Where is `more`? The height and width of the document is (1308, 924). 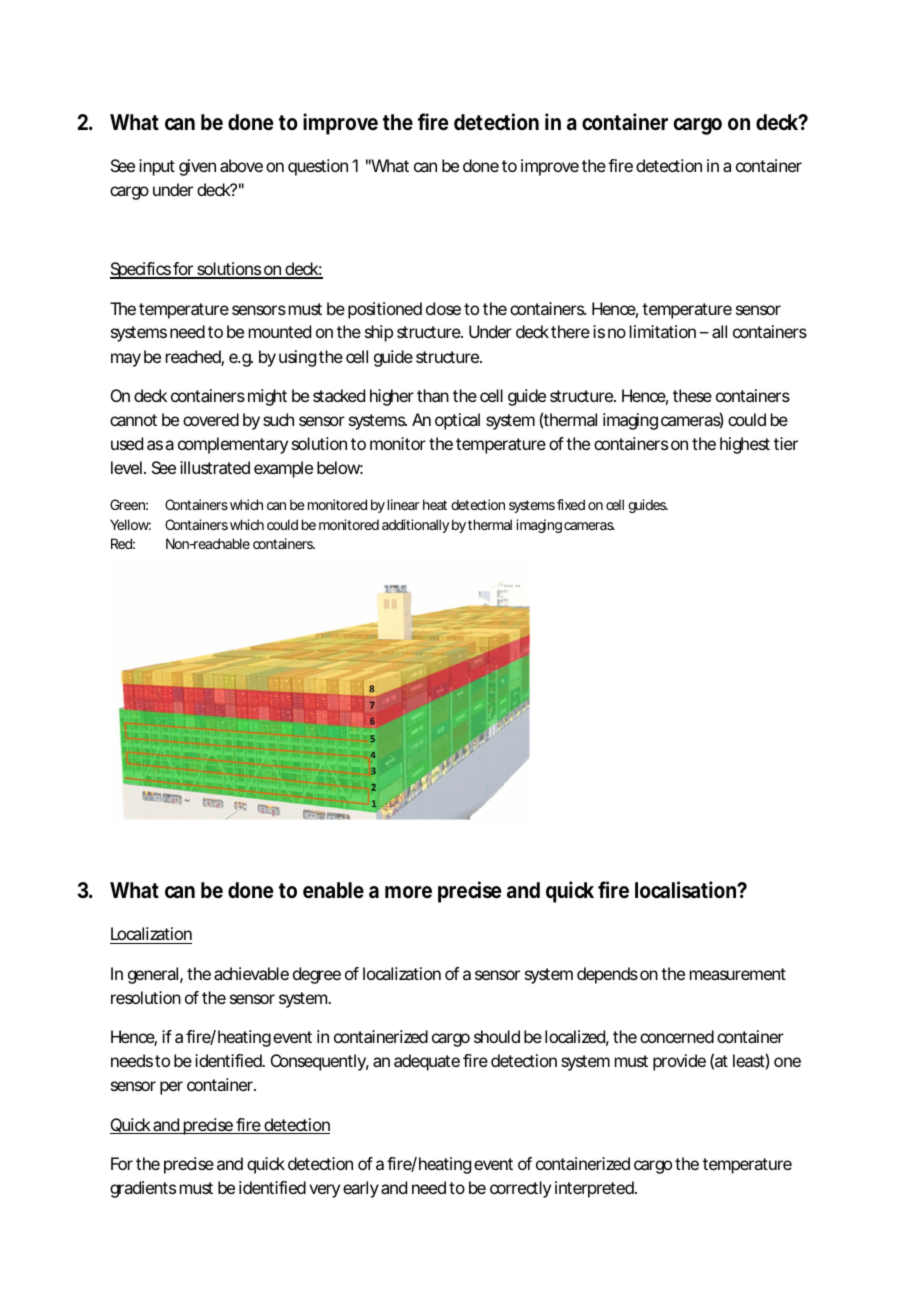 more is located at coordinates (408, 892).
